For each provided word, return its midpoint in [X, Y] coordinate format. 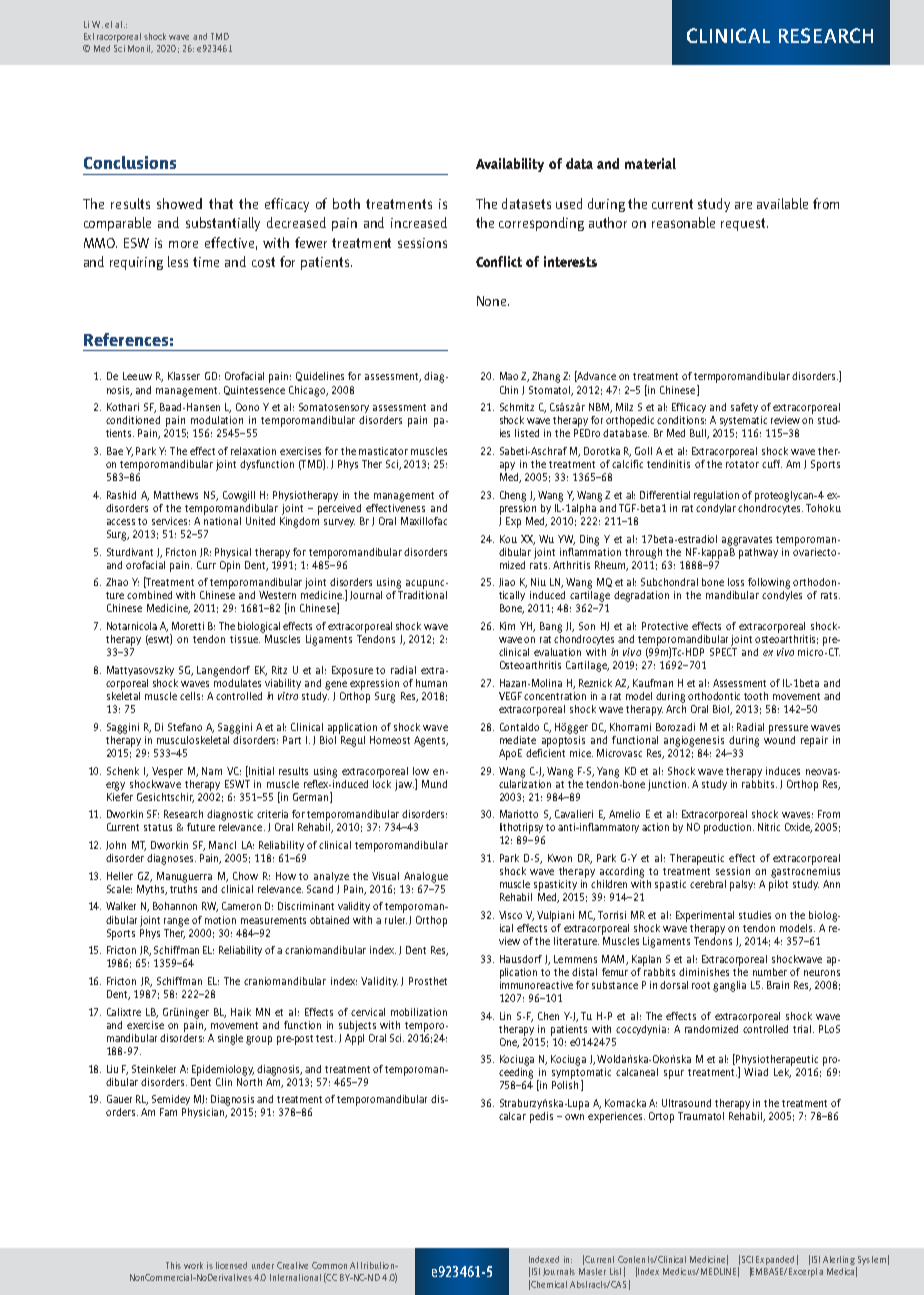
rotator [742, 464]
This [173, 1265]
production [729, 828]
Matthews [176, 495]
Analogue [426, 877]
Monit [140, 49]
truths [183, 887]
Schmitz [517, 407]
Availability [510, 165]
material [650, 163]
